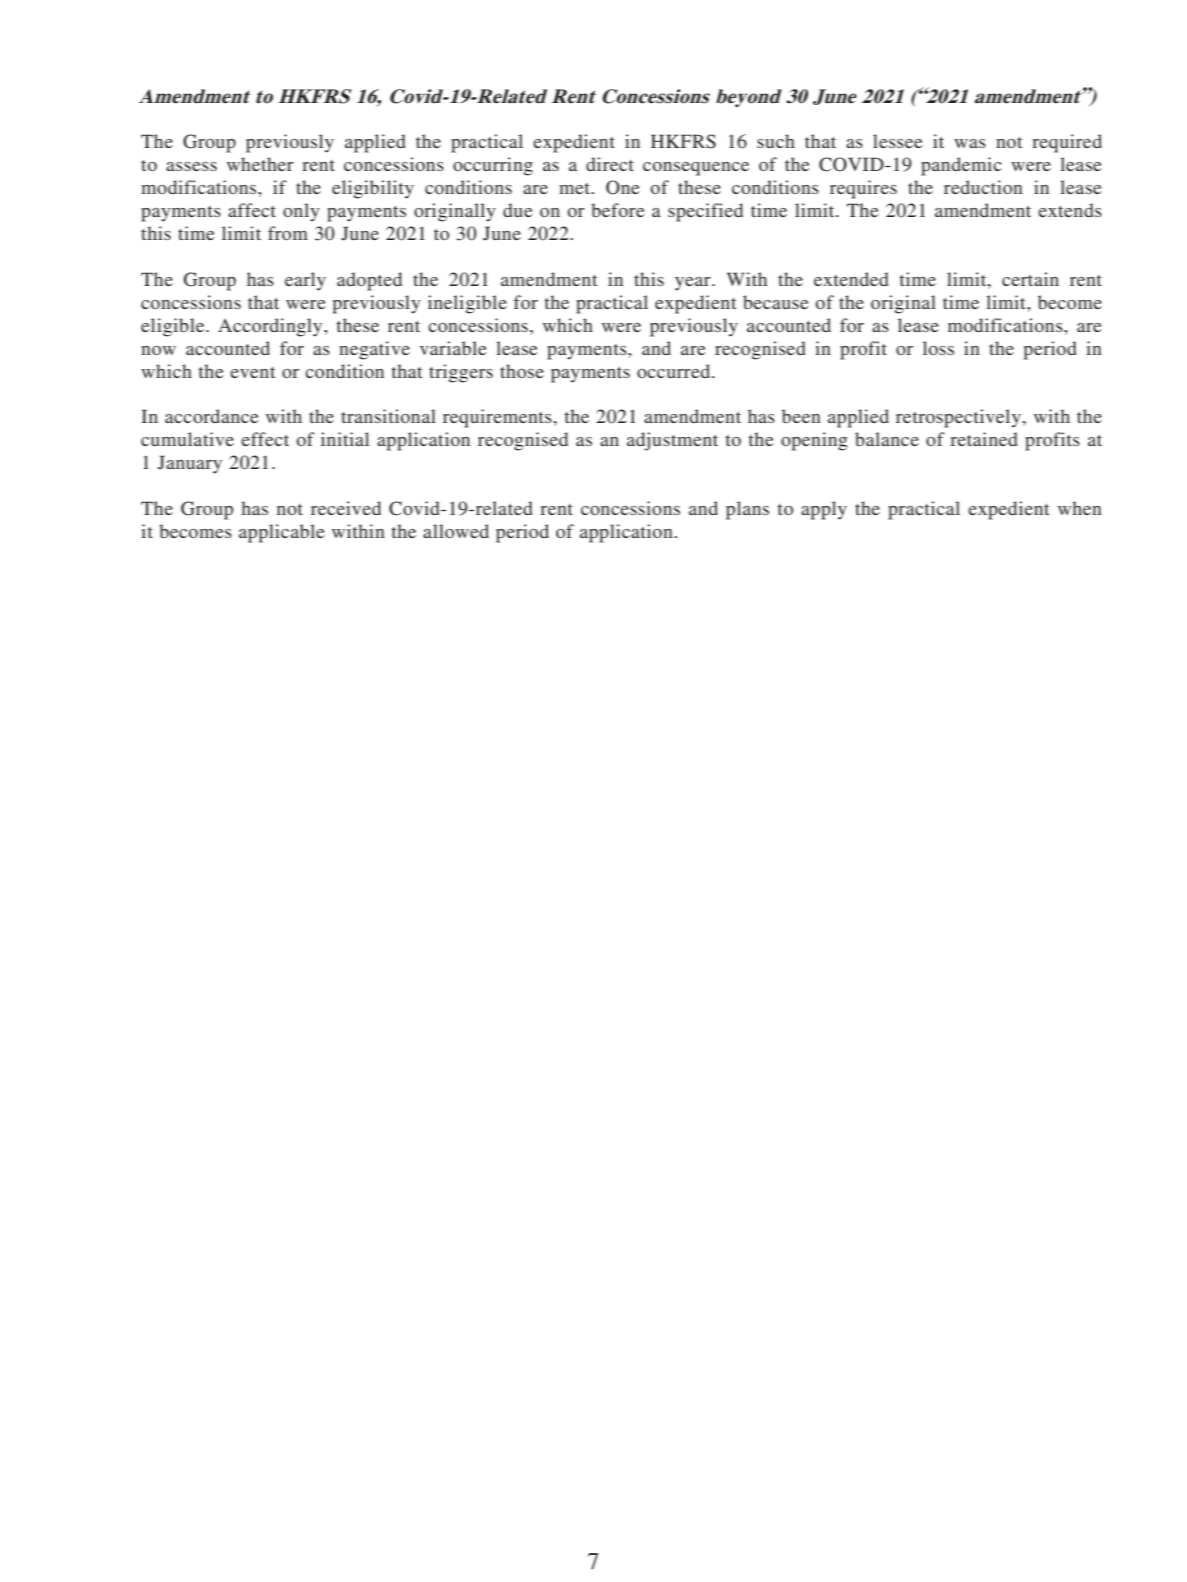 The image size is (1187, 1582). Describe the element at coordinates (694, 284) in the screenshot. I see `year` at that location.
